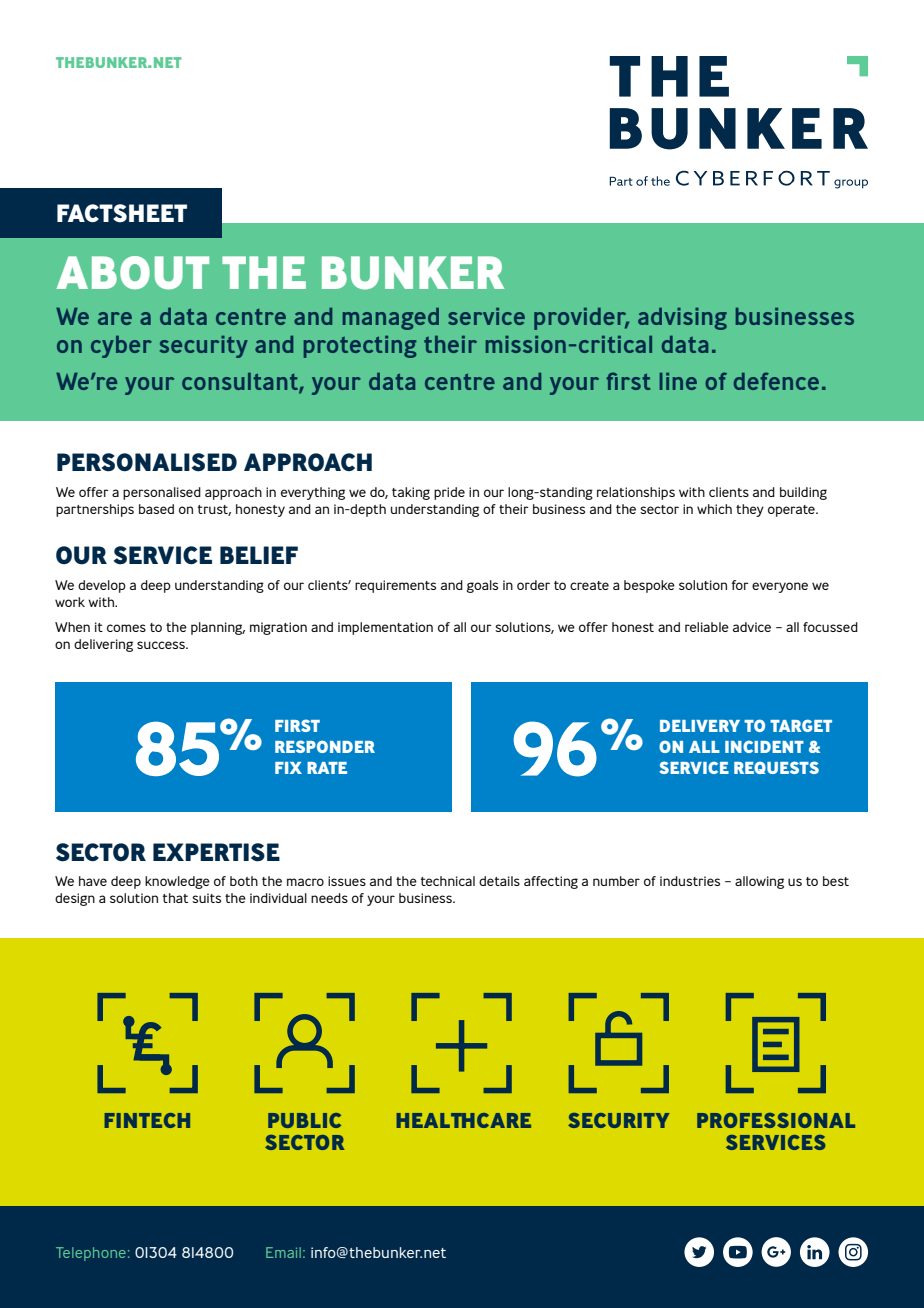 The height and width of the screenshot is (1308, 924). Describe the element at coordinates (682, 319) in the screenshot. I see `advising` at that location.
